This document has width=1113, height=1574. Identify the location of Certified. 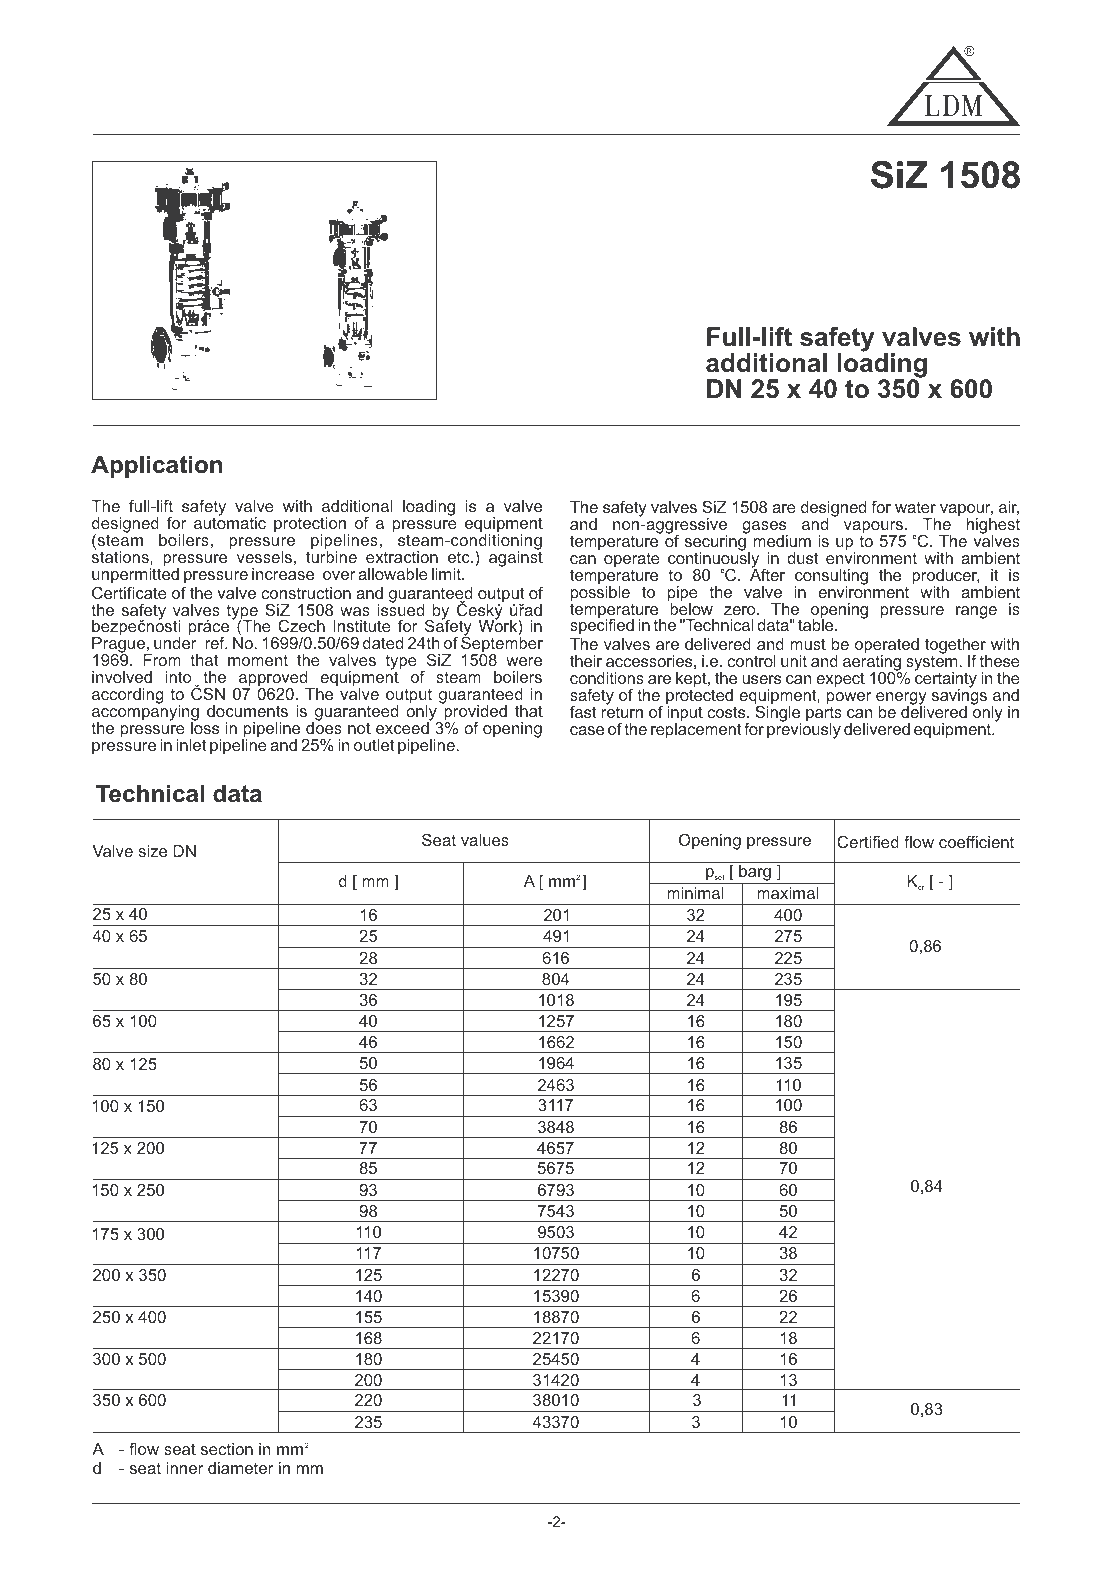
(868, 842).
